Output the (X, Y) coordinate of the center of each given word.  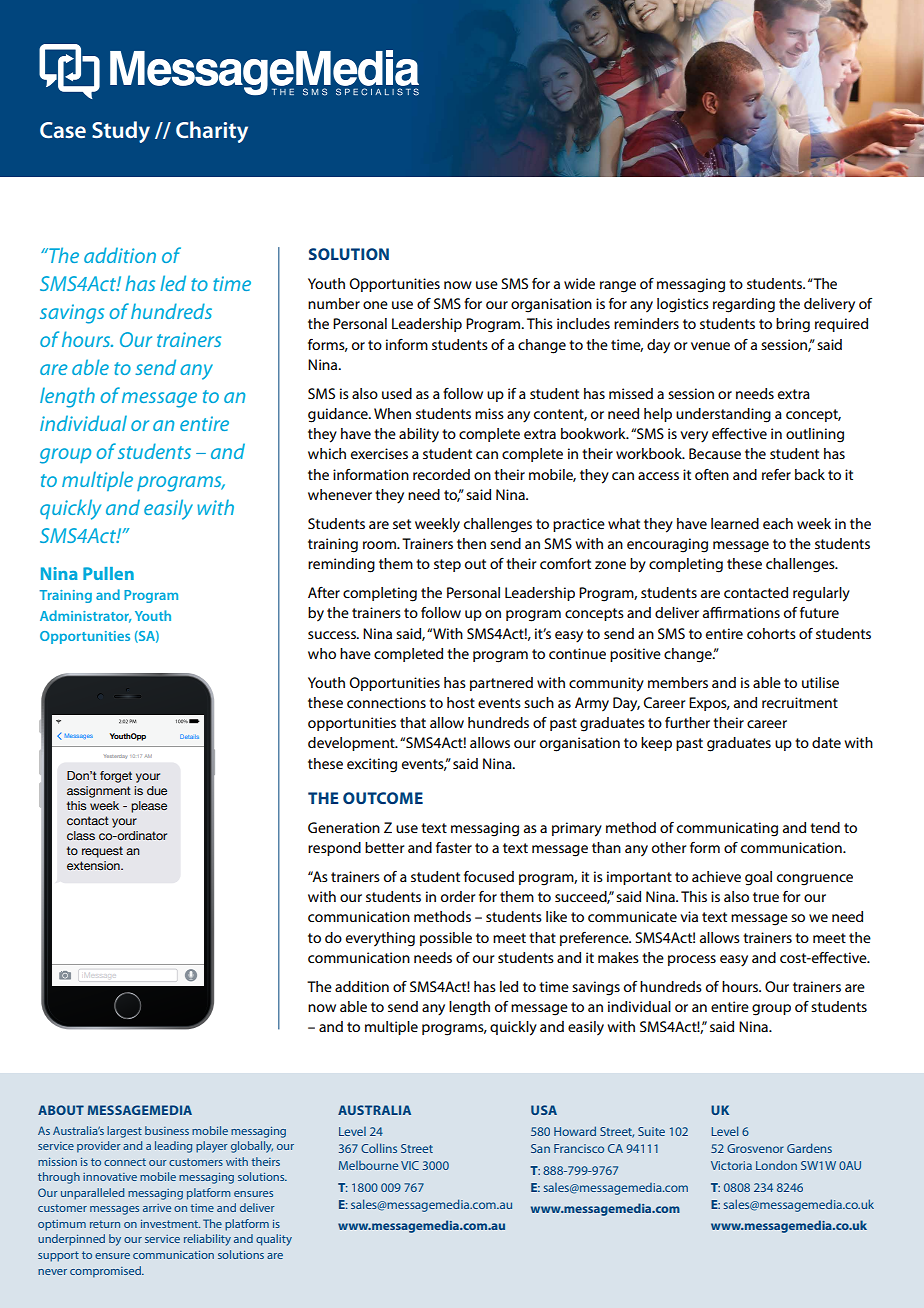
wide (579, 283)
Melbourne (368, 1165)
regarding (744, 305)
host (461, 702)
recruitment (800, 702)
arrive (157, 1208)
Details (189, 736)
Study (121, 132)
